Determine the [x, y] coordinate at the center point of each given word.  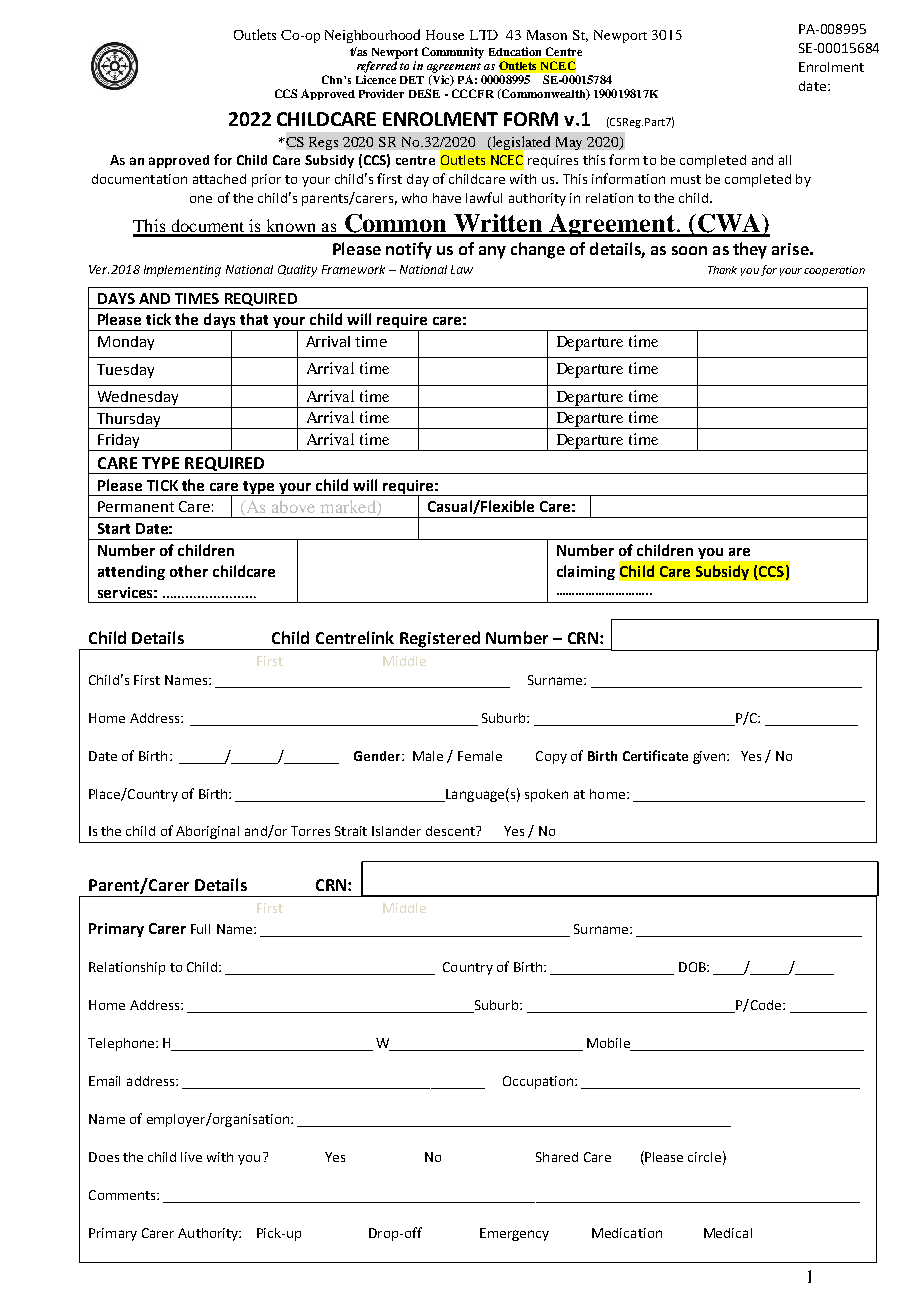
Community [453, 53]
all [785, 160]
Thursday [129, 421]
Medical [728, 1233]
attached [219, 179]
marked [349, 508]
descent [451, 831]
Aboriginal [207, 832]
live [191, 1157]
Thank [722, 270]
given [710, 757]
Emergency [514, 1234]
